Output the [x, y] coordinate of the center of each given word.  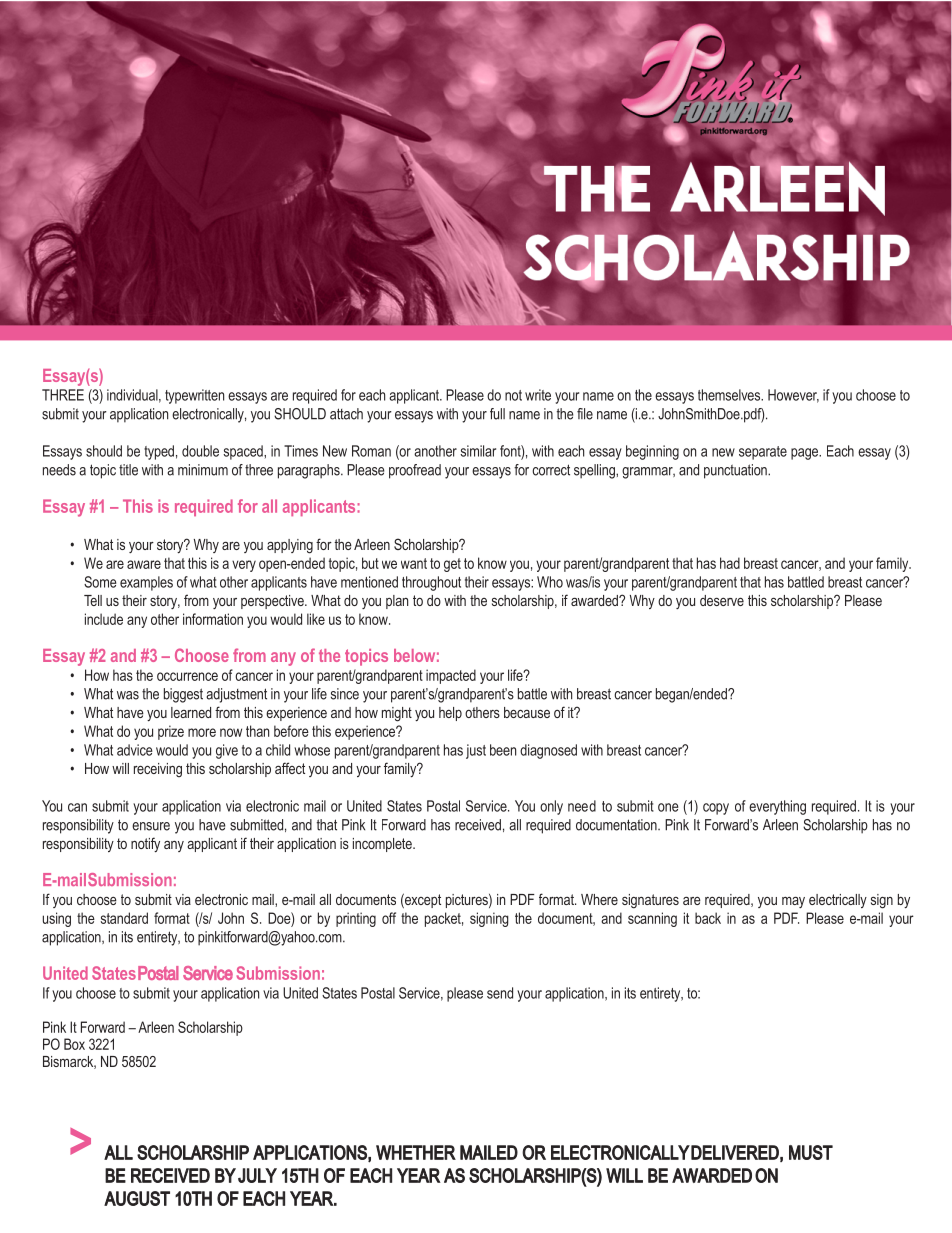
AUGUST [137, 1198]
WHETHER [416, 1152]
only [551, 807]
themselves [730, 395]
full [497, 414]
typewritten [194, 396]
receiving [158, 770]
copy [716, 809]
